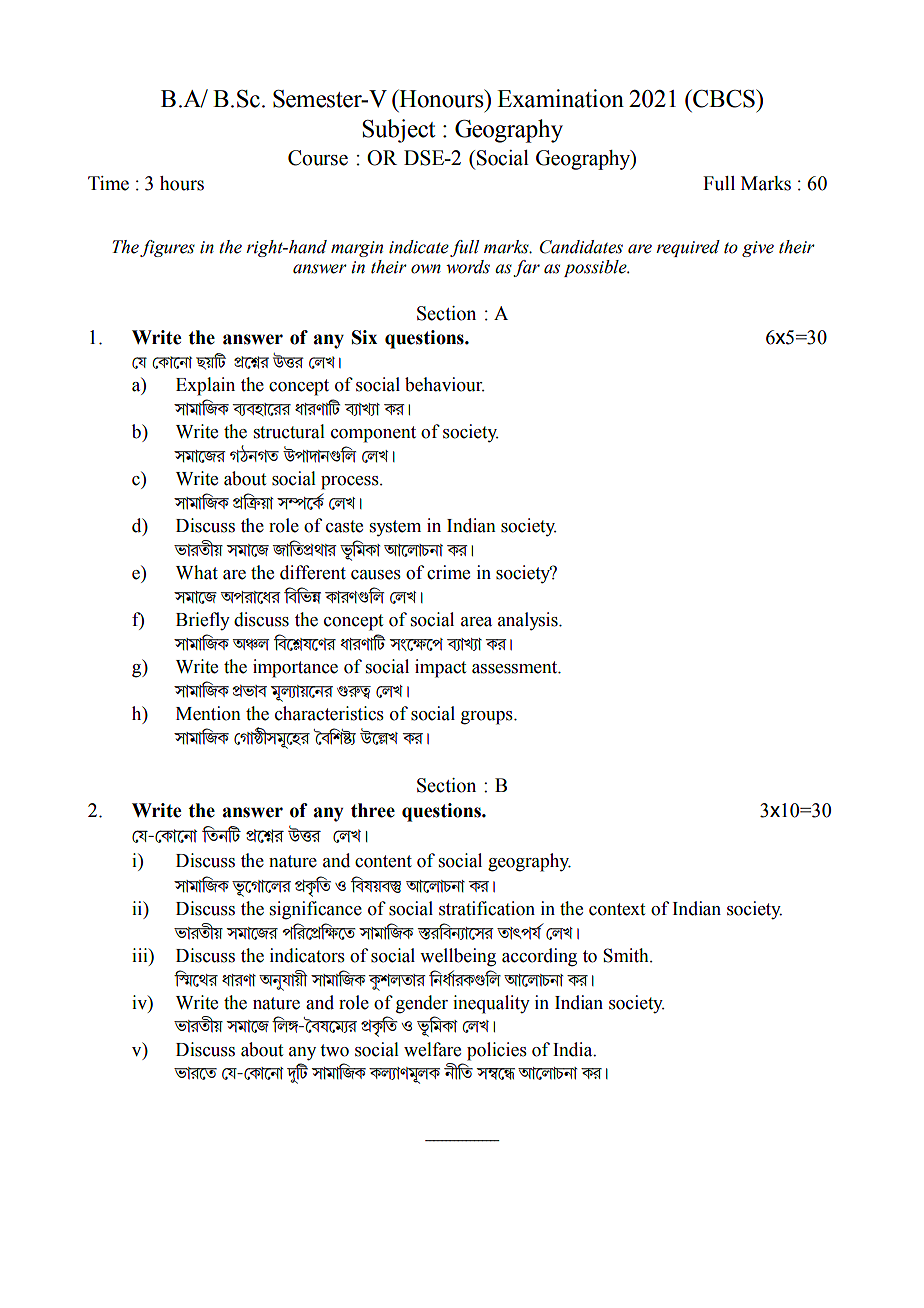 The image size is (924, 1308). I want to click on analysis, so click(529, 621).
